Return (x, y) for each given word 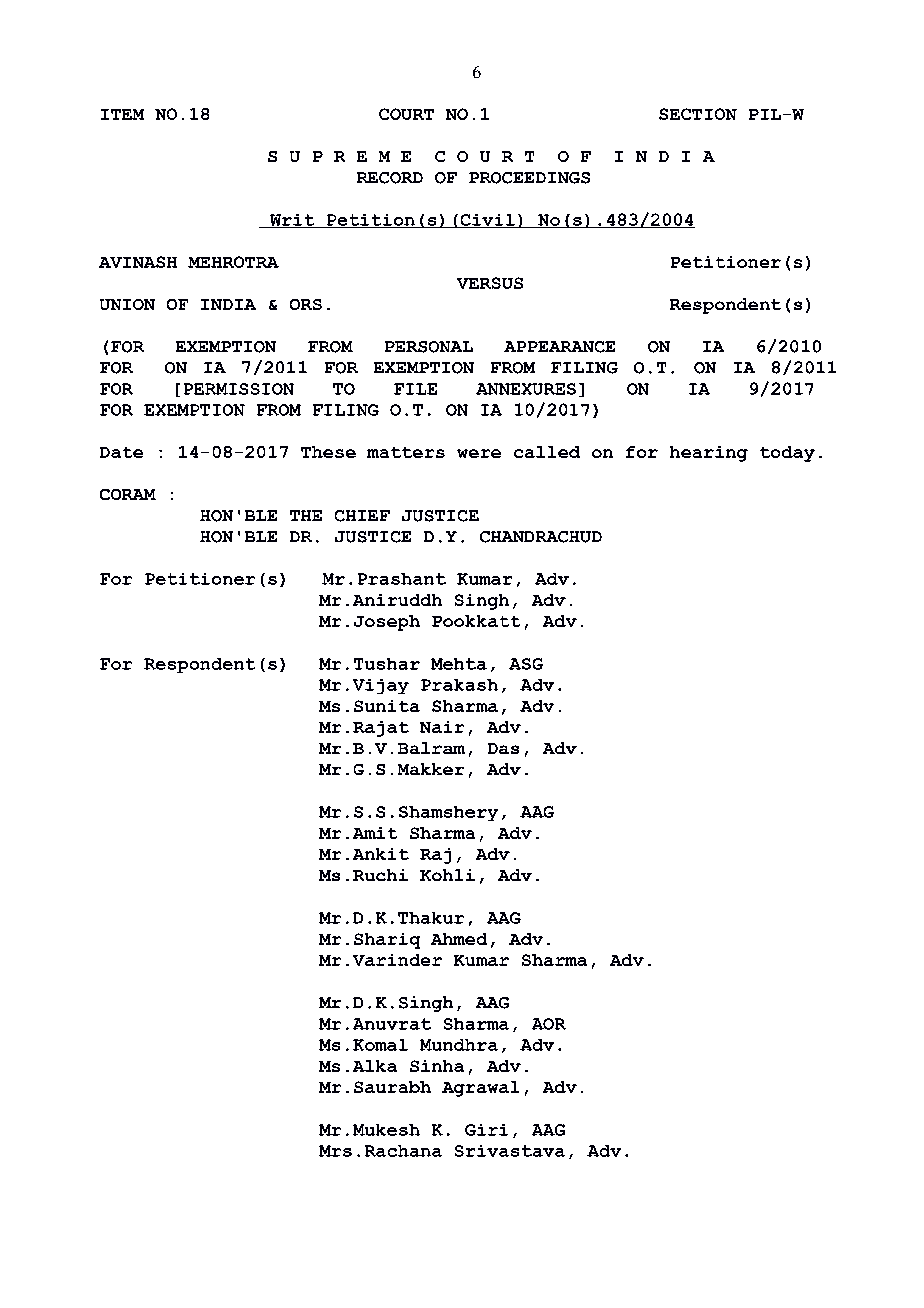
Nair (442, 727)
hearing (709, 454)
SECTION (698, 114)
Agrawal (480, 1089)
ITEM (122, 114)
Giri (486, 1130)
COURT (406, 114)
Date (121, 452)
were (479, 453)
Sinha (437, 1066)
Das (503, 748)
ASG (526, 664)
